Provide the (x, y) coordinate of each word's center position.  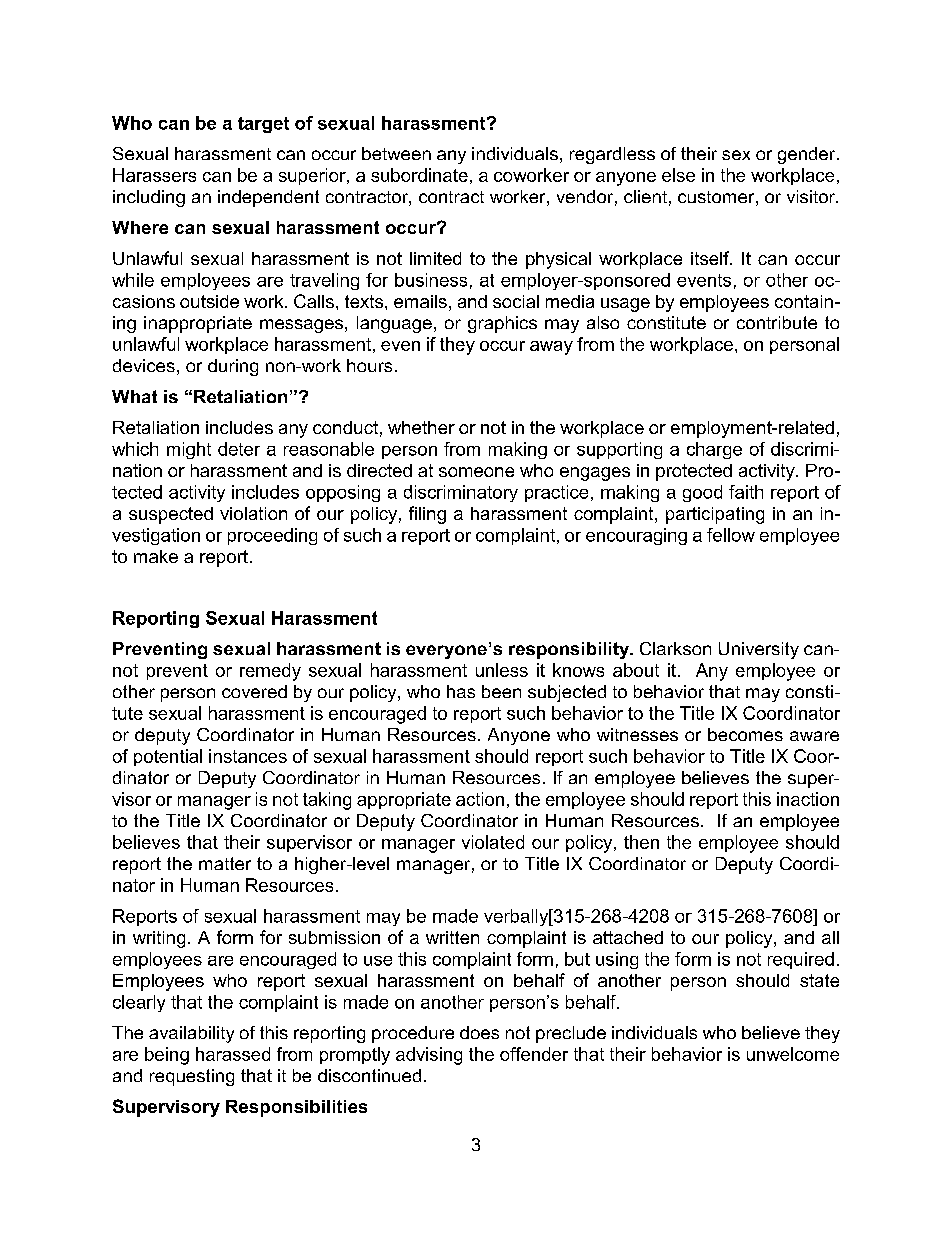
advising (429, 1056)
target (263, 125)
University (759, 650)
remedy (270, 672)
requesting (192, 1077)
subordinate (419, 175)
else (678, 175)
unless (502, 670)
